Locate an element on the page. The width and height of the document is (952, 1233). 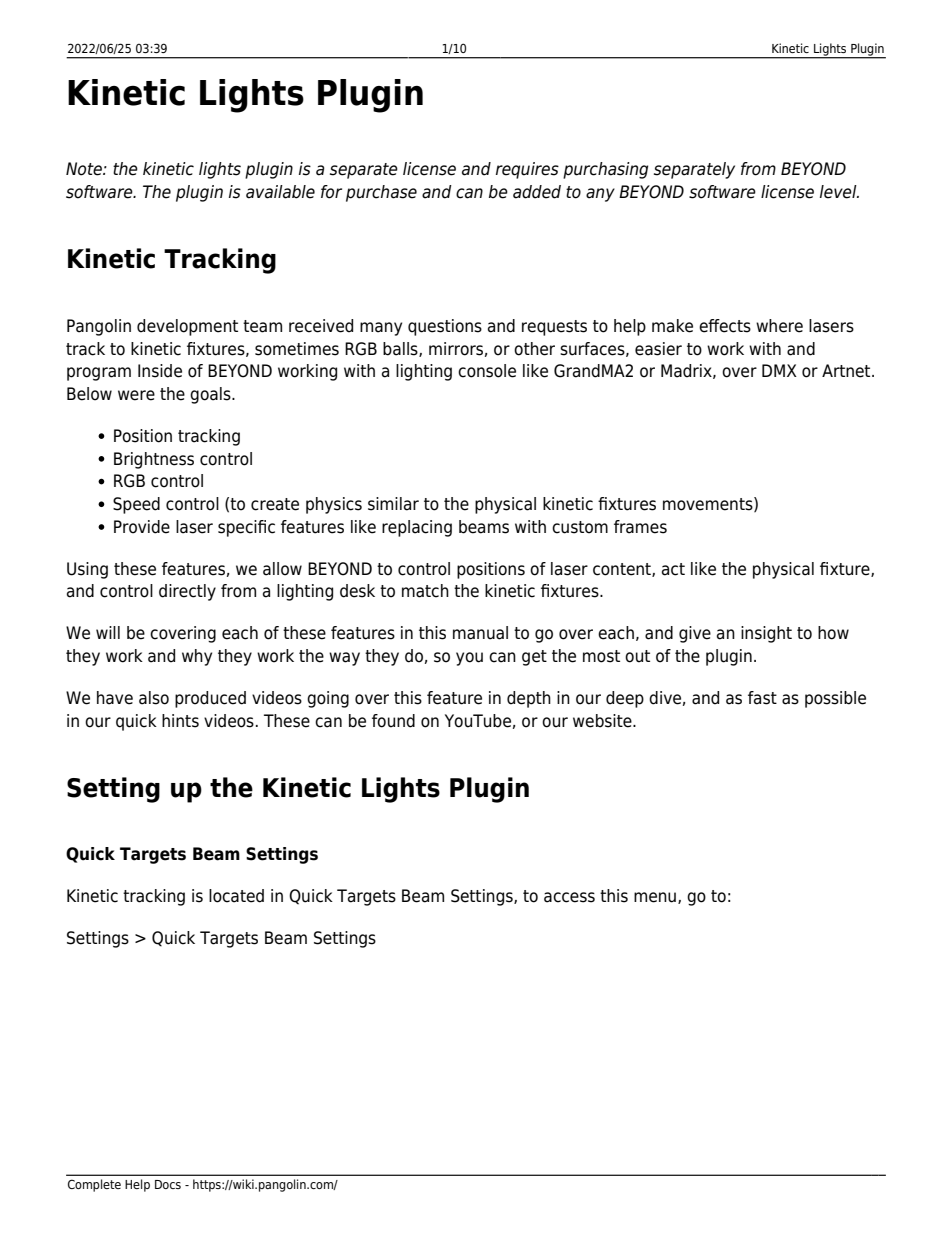
added is located at coordinates (537, 192).
